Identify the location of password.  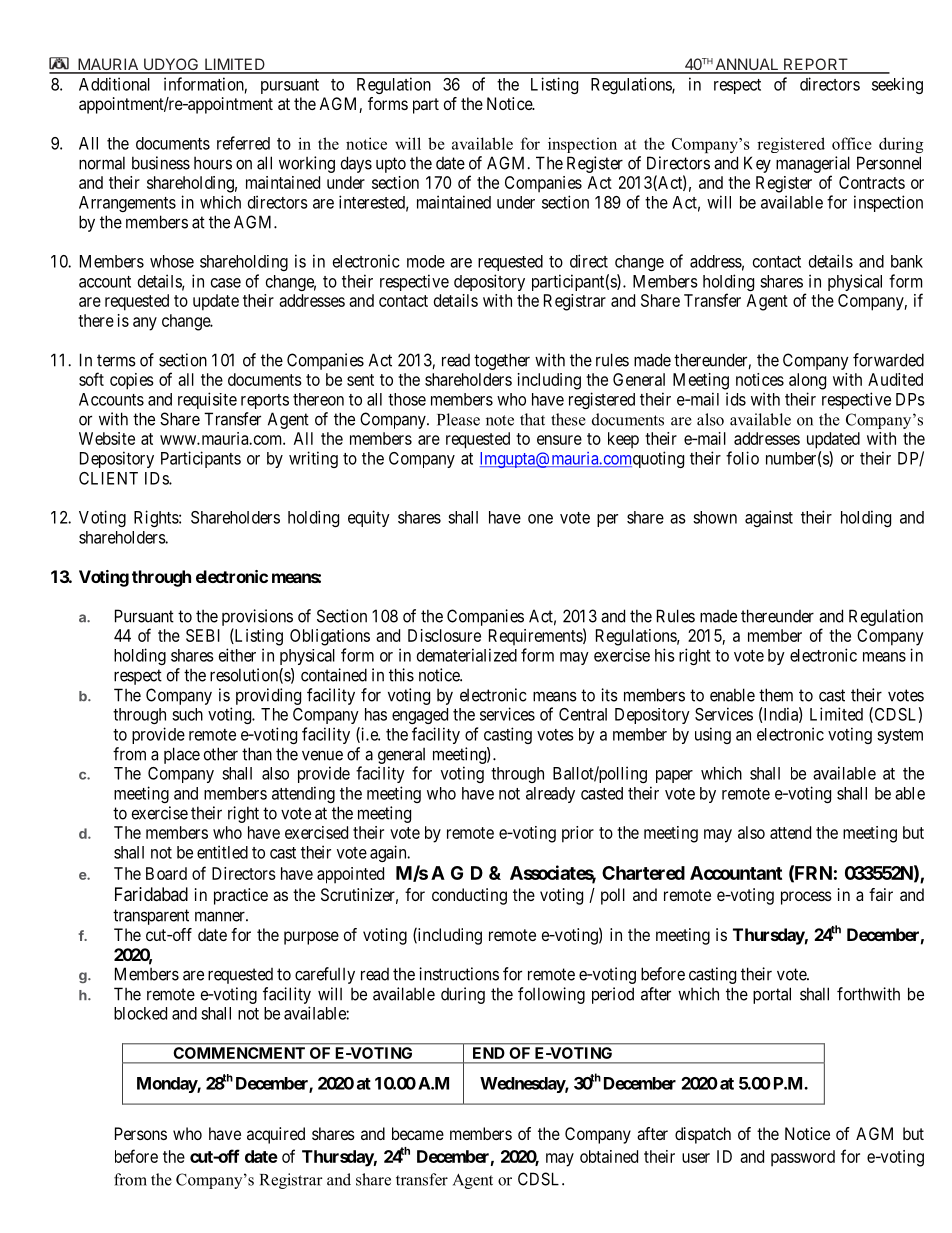
(803, 1158).
